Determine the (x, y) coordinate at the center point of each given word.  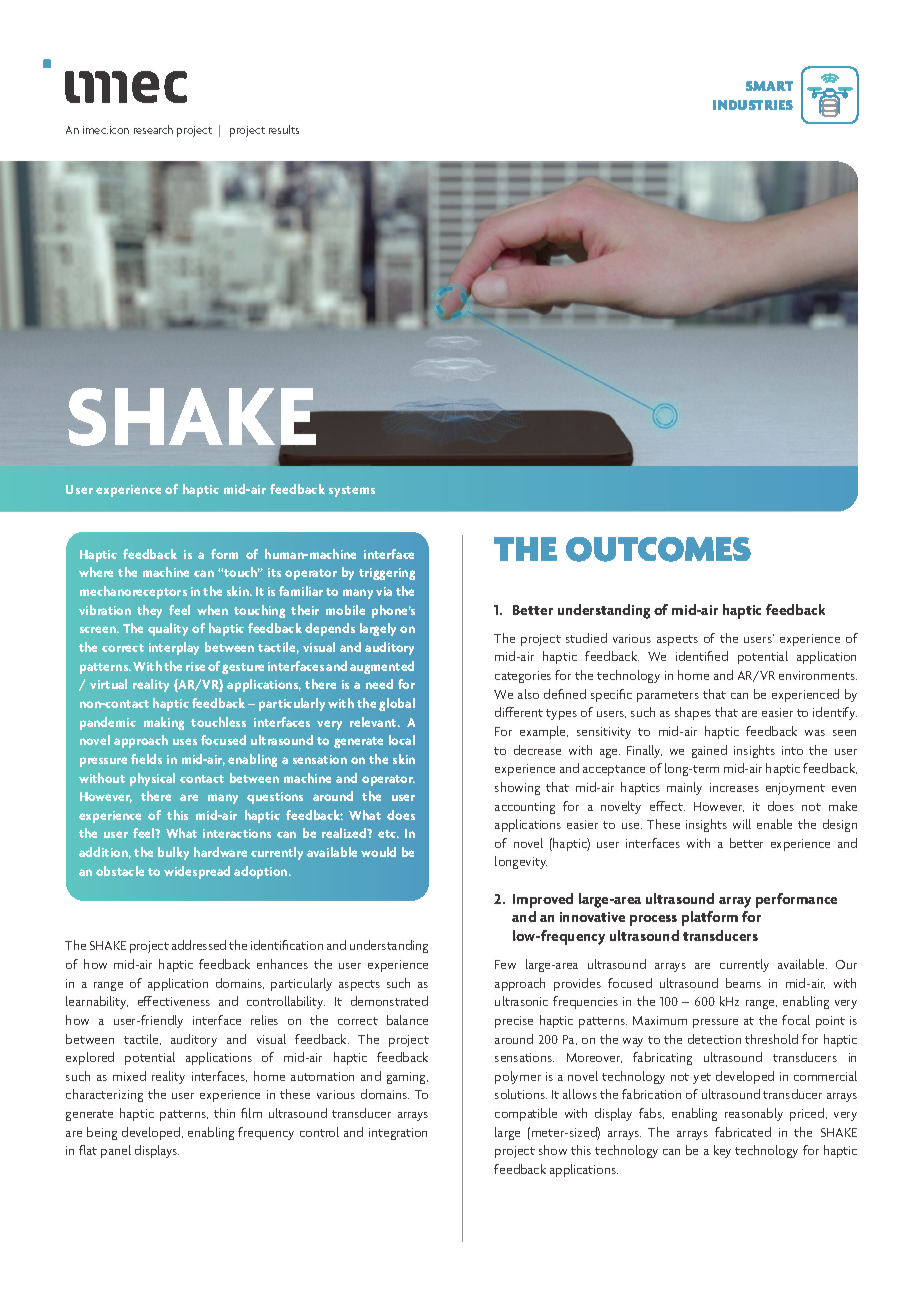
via (384, 591)
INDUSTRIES (753, 105)
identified (702, 656)
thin (224, 1113)
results (284, 129)
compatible (526, 1114)
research (153, 129)
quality (168, 629)
